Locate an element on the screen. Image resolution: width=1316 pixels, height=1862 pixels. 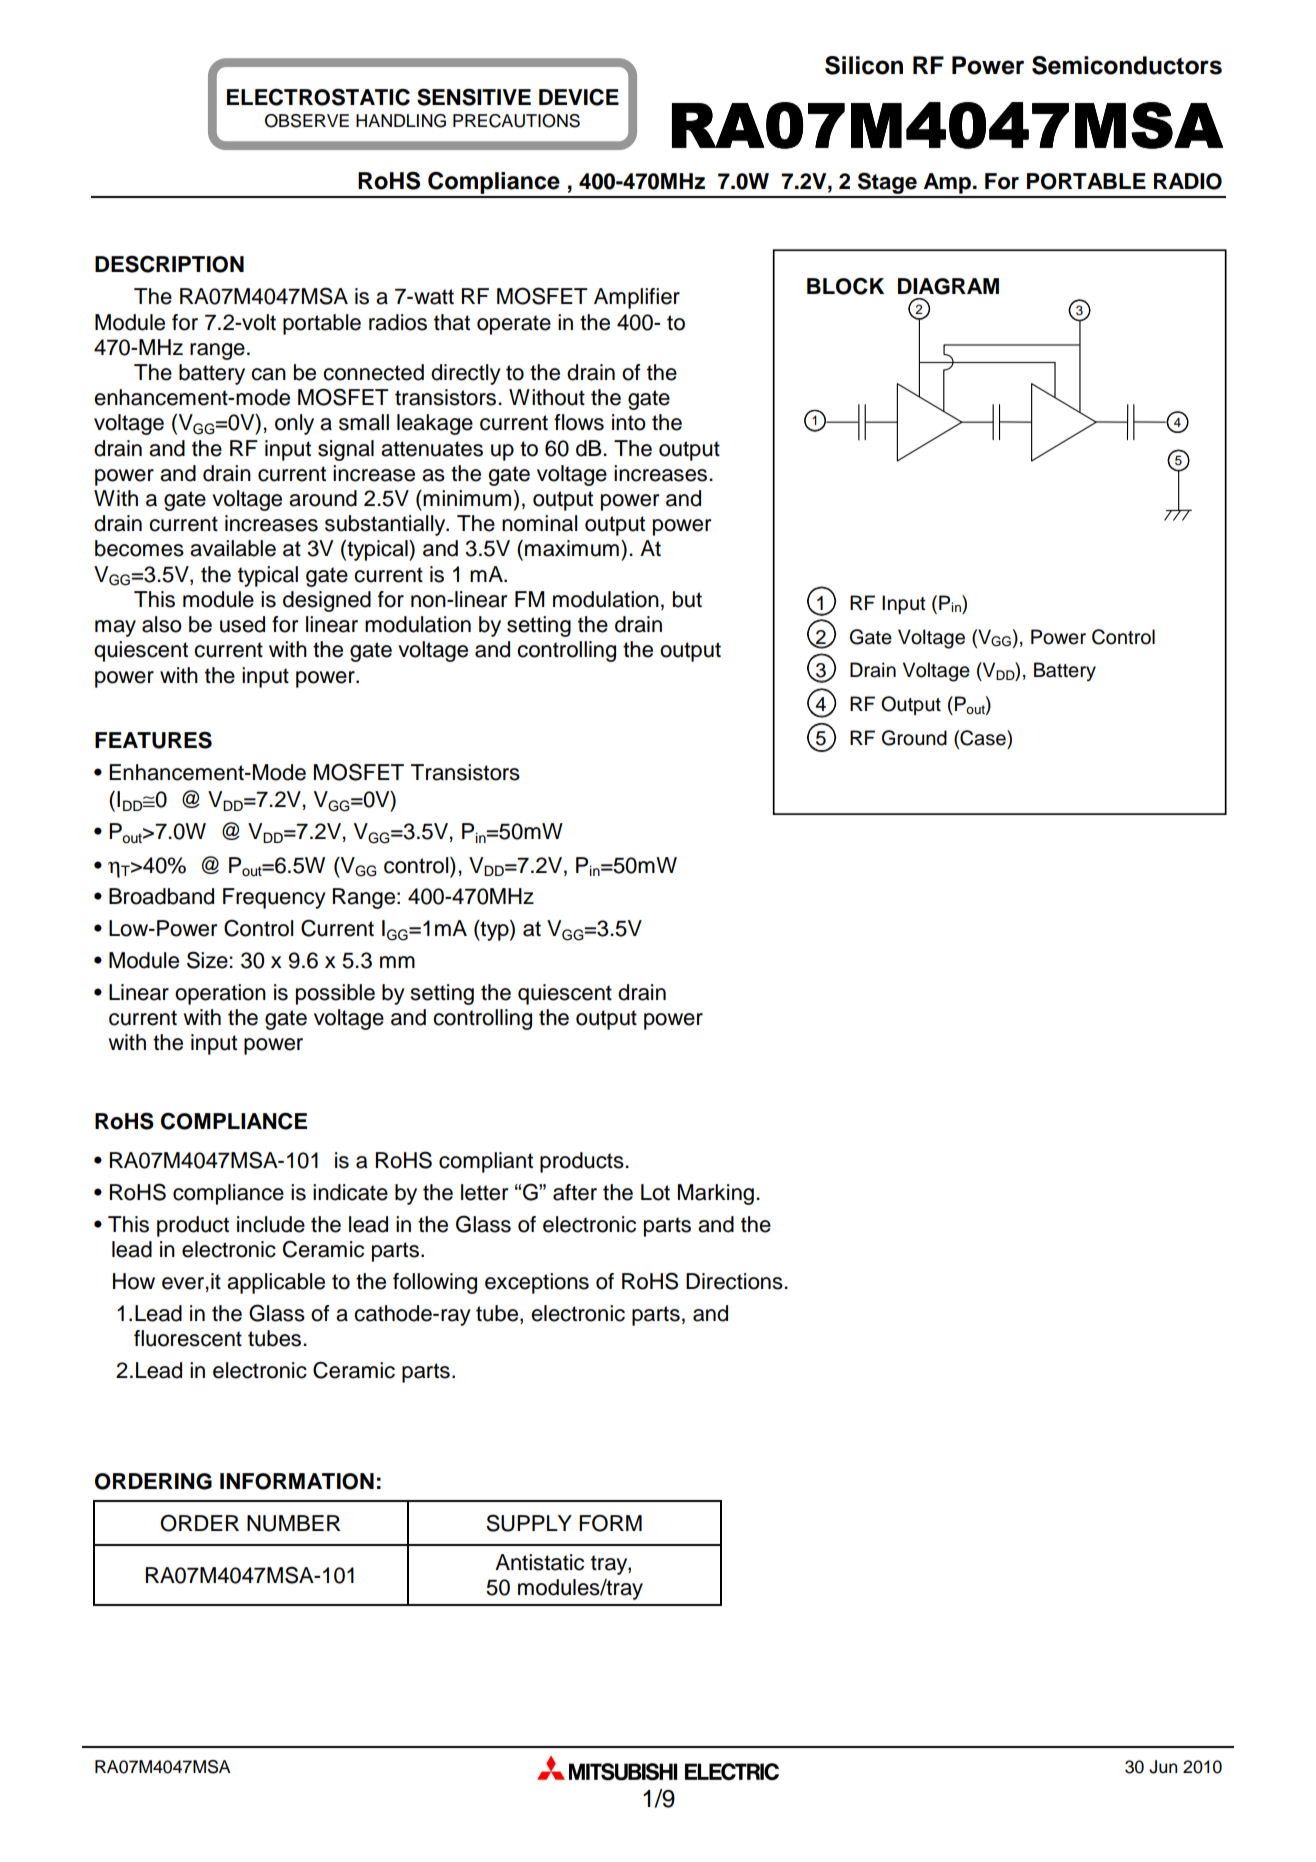
DIAGRAM is located at coordinates (948, 286).
